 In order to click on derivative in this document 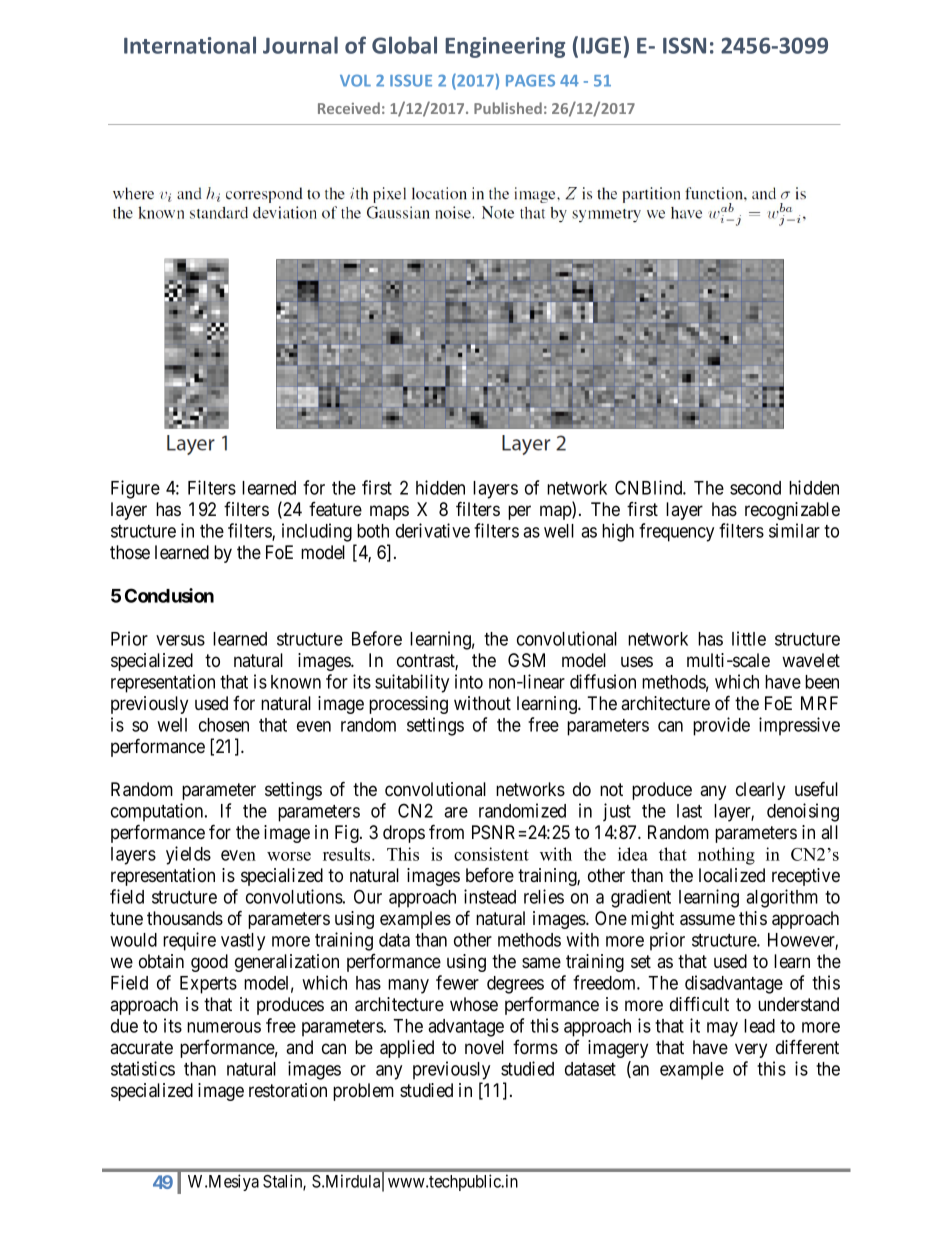, I will do `click(433, 530)`.
